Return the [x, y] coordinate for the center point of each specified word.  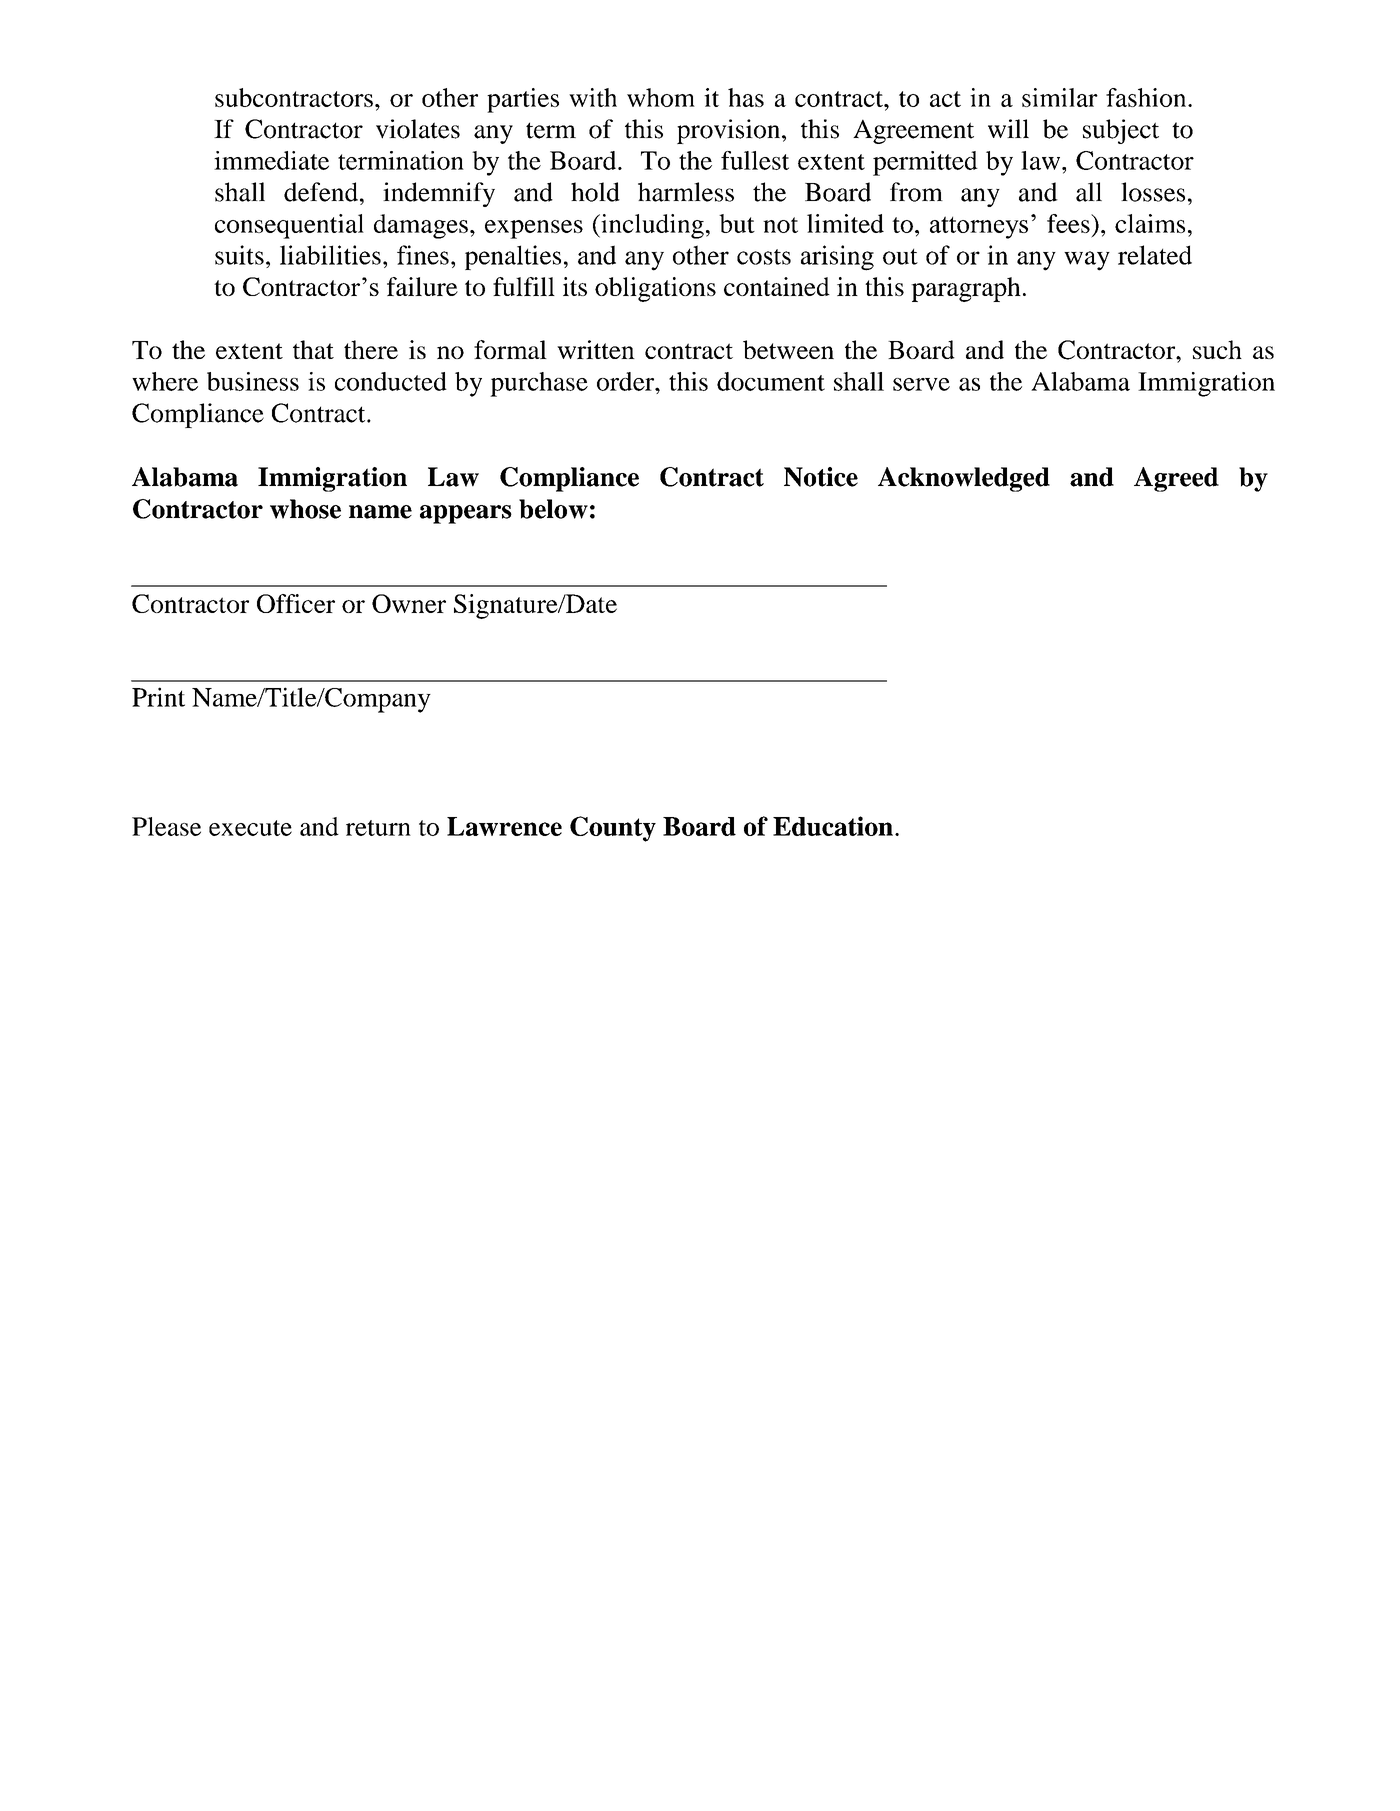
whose [305, 509]
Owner [409, 603]
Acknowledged [964, 479]
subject [1121, 131]
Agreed [1176, 479]
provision [730, 131]
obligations [655, 289]
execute [250, 828]
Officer [296, 603]
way [1087, 261]
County [613, 829]
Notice [821, 477]
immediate [271, 160]
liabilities [330, 255]
